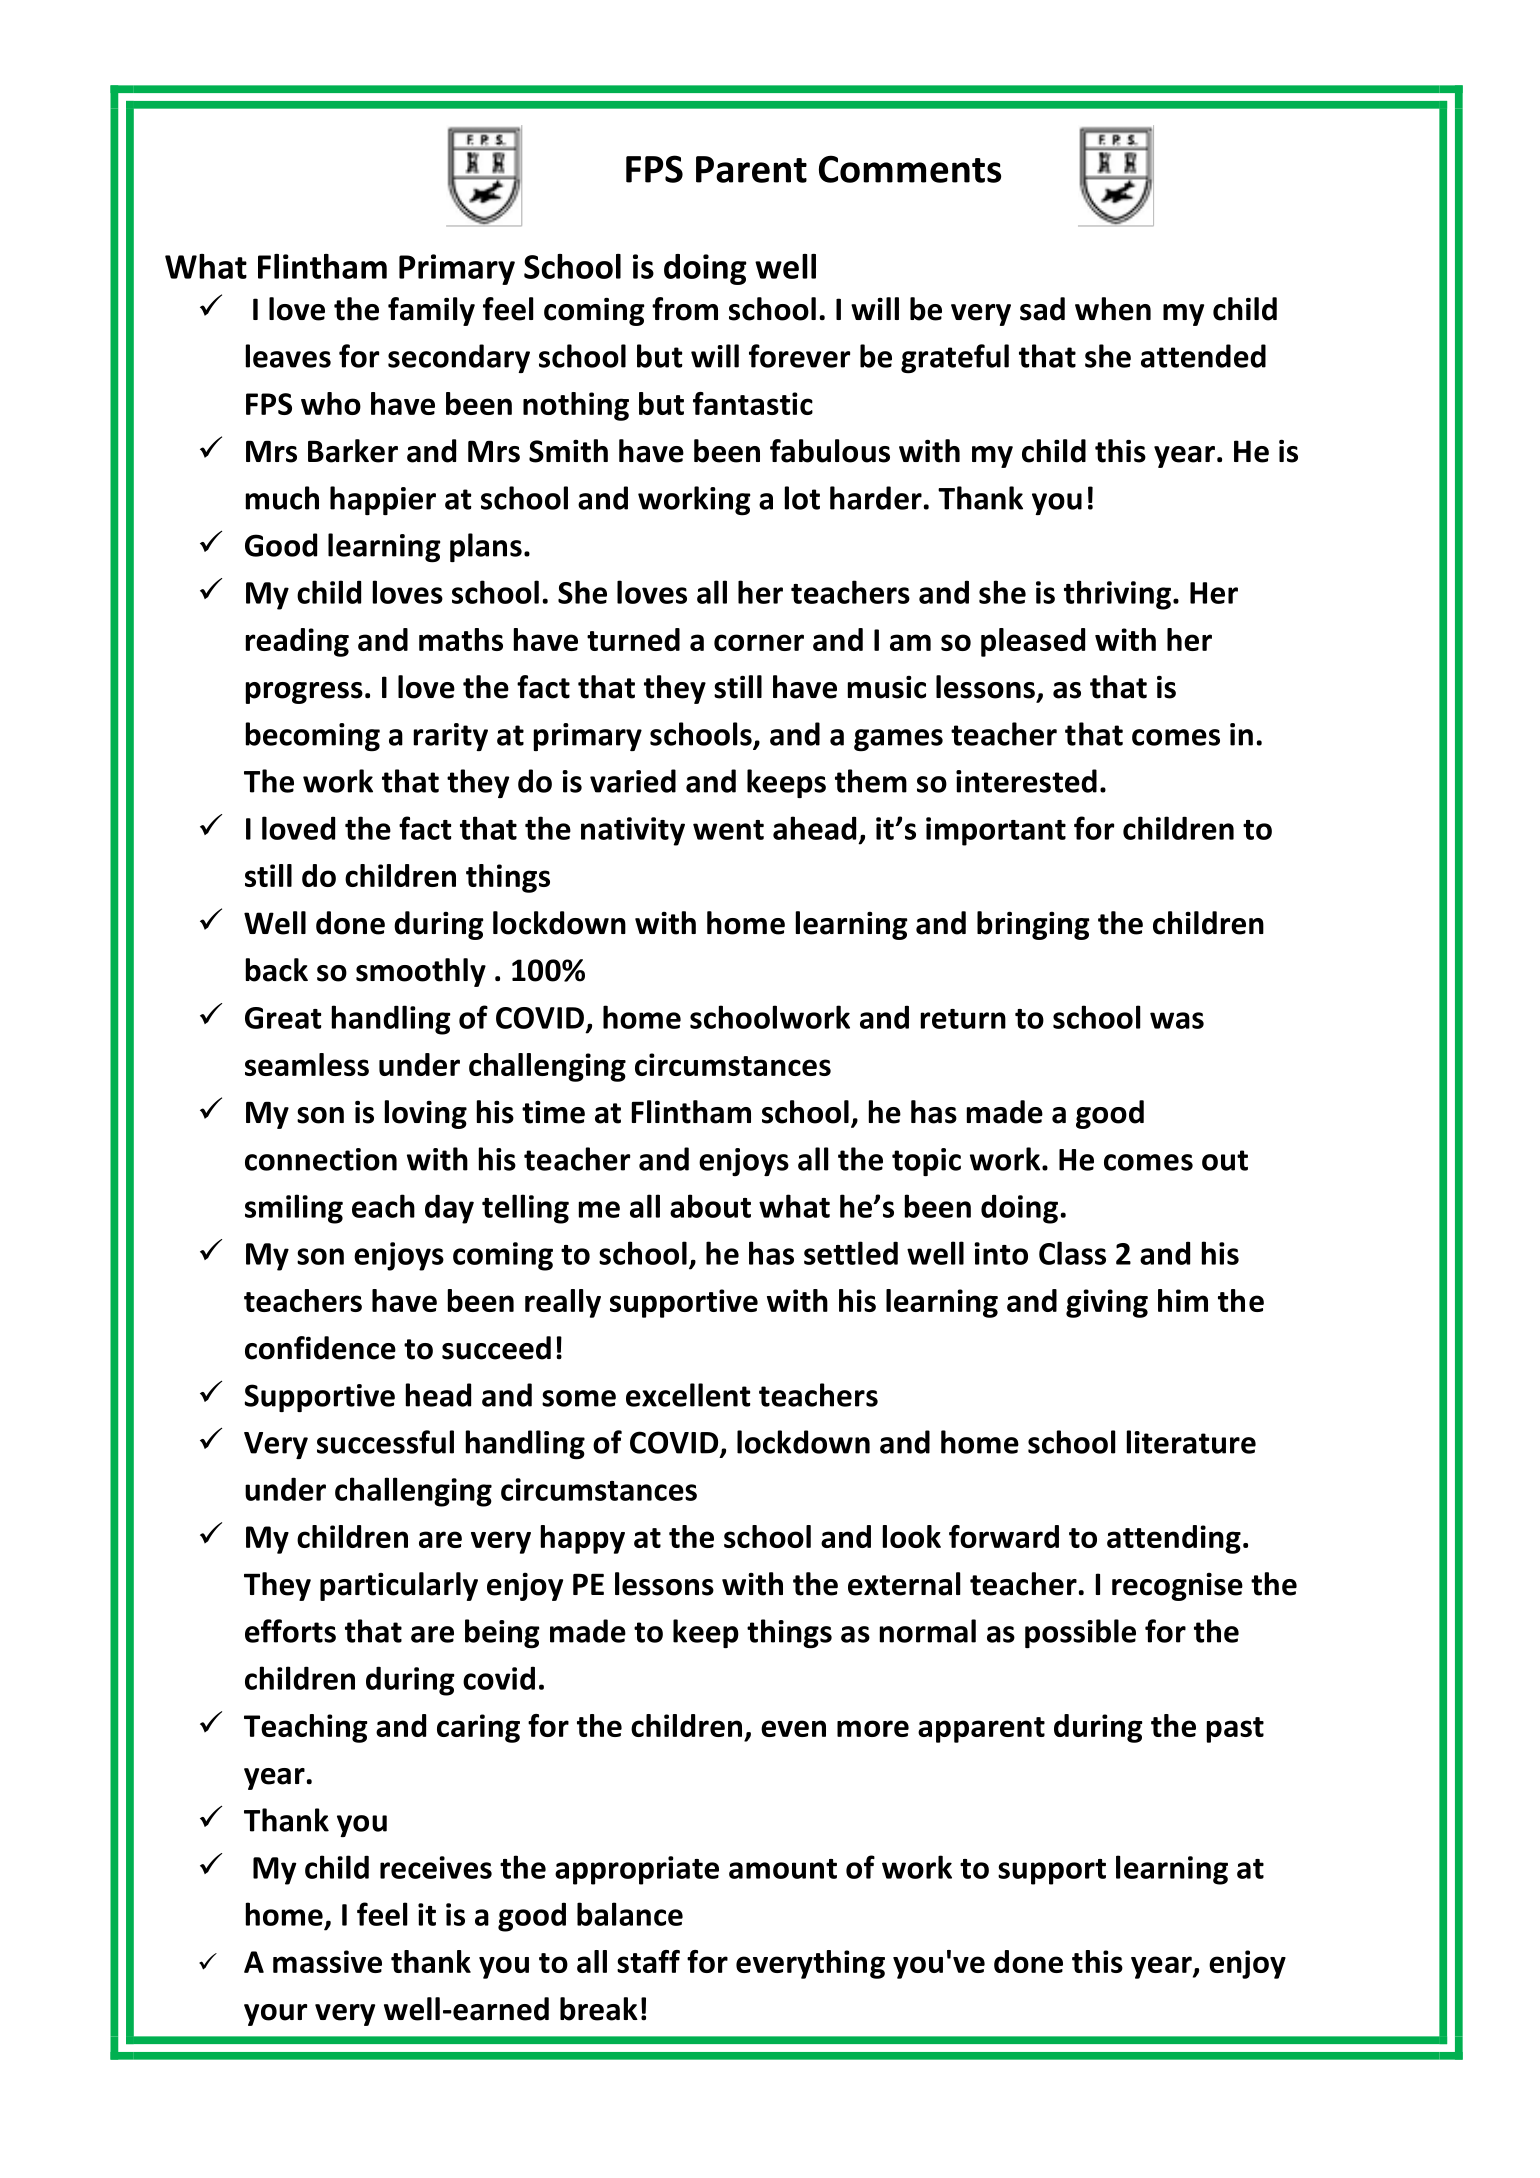 This screenshot has width=1540, height=2178. What do you see at coordinates (685, 309) in the screenshot?
I see `from` at bounding box center [685, 309].
